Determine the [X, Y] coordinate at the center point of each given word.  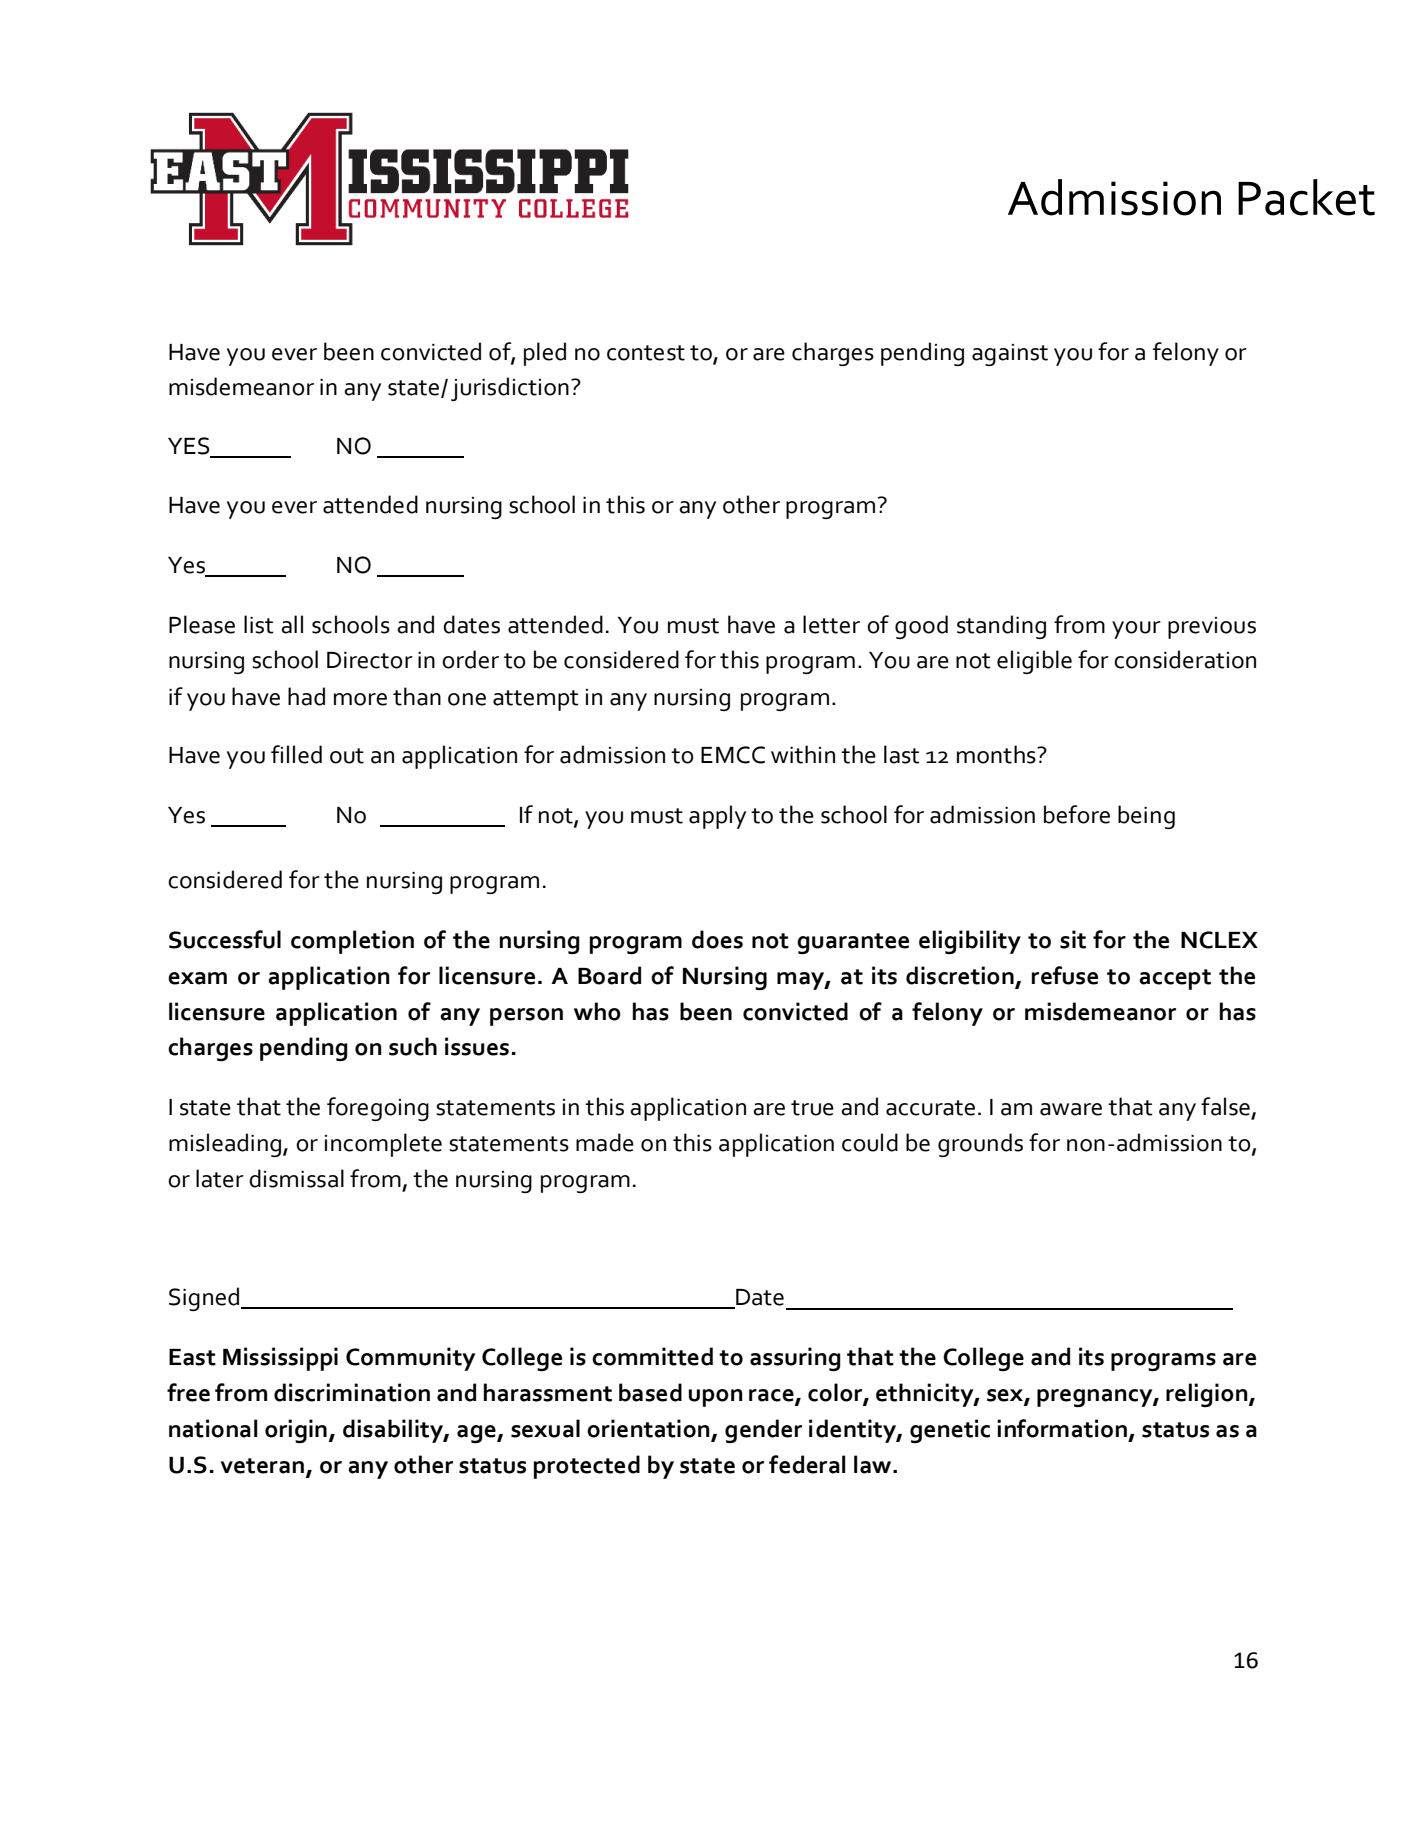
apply [717, 817]
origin [296, 1431]
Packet [1306, 197]
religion [1208, 1395]
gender [763, 1431]
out [347, 756]
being [1146, 817]
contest [646, 353]
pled [545, 354]
